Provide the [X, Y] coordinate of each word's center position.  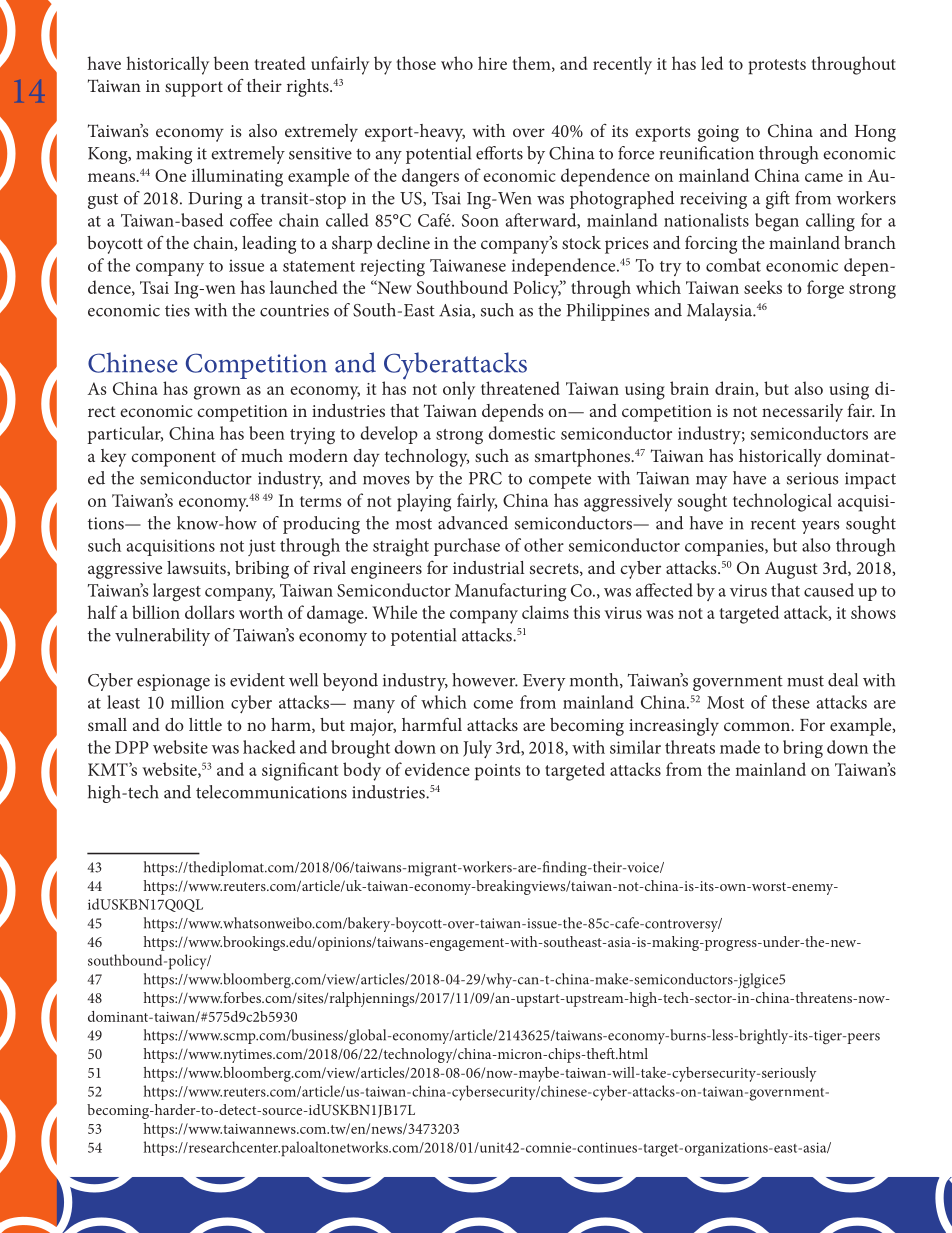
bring [803, 749]
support [194, 89]
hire [492, 63]
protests [777, 67]
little [205, 724]
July [477, 749]
